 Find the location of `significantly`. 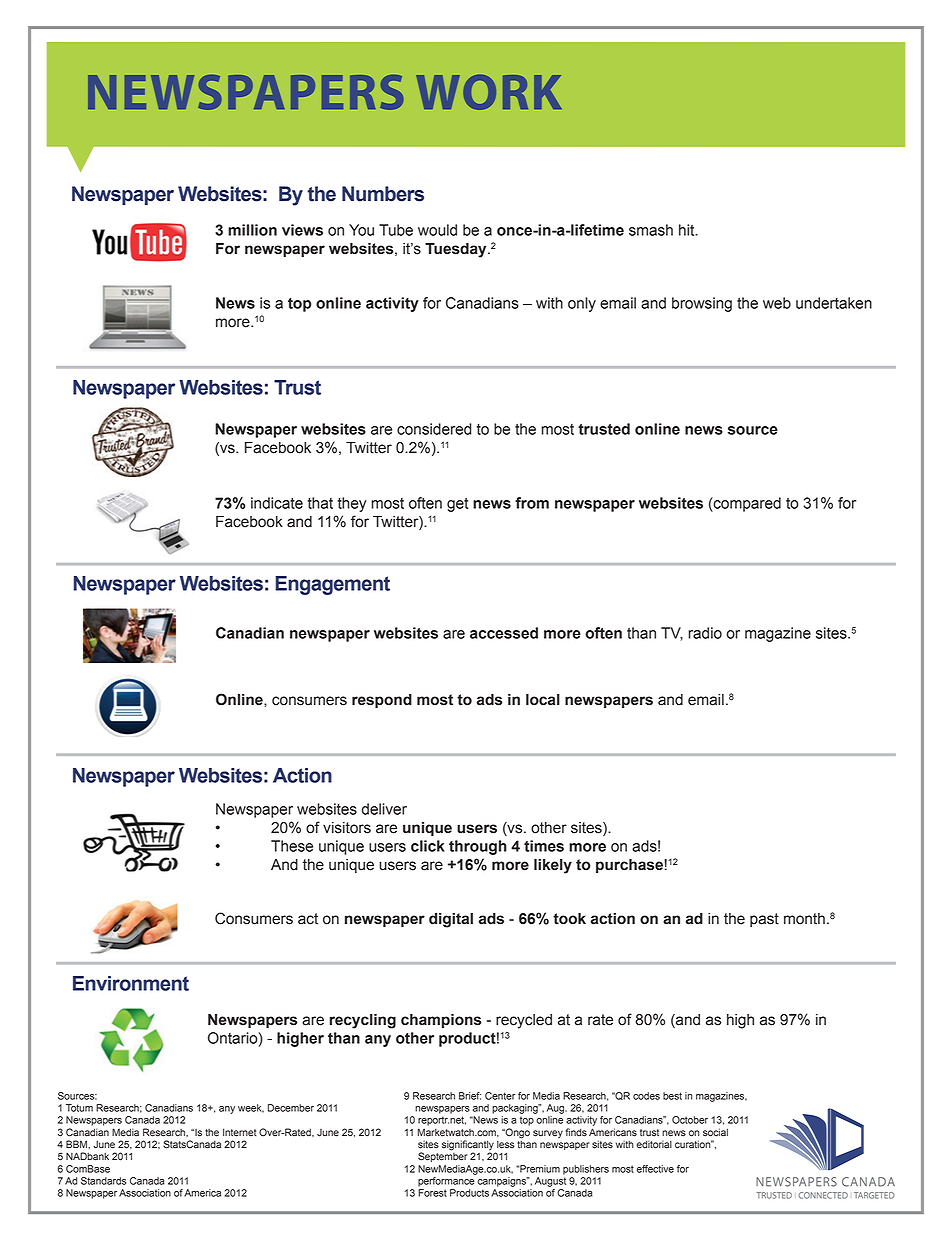

significantly is located at coordinates (469, 1146).
